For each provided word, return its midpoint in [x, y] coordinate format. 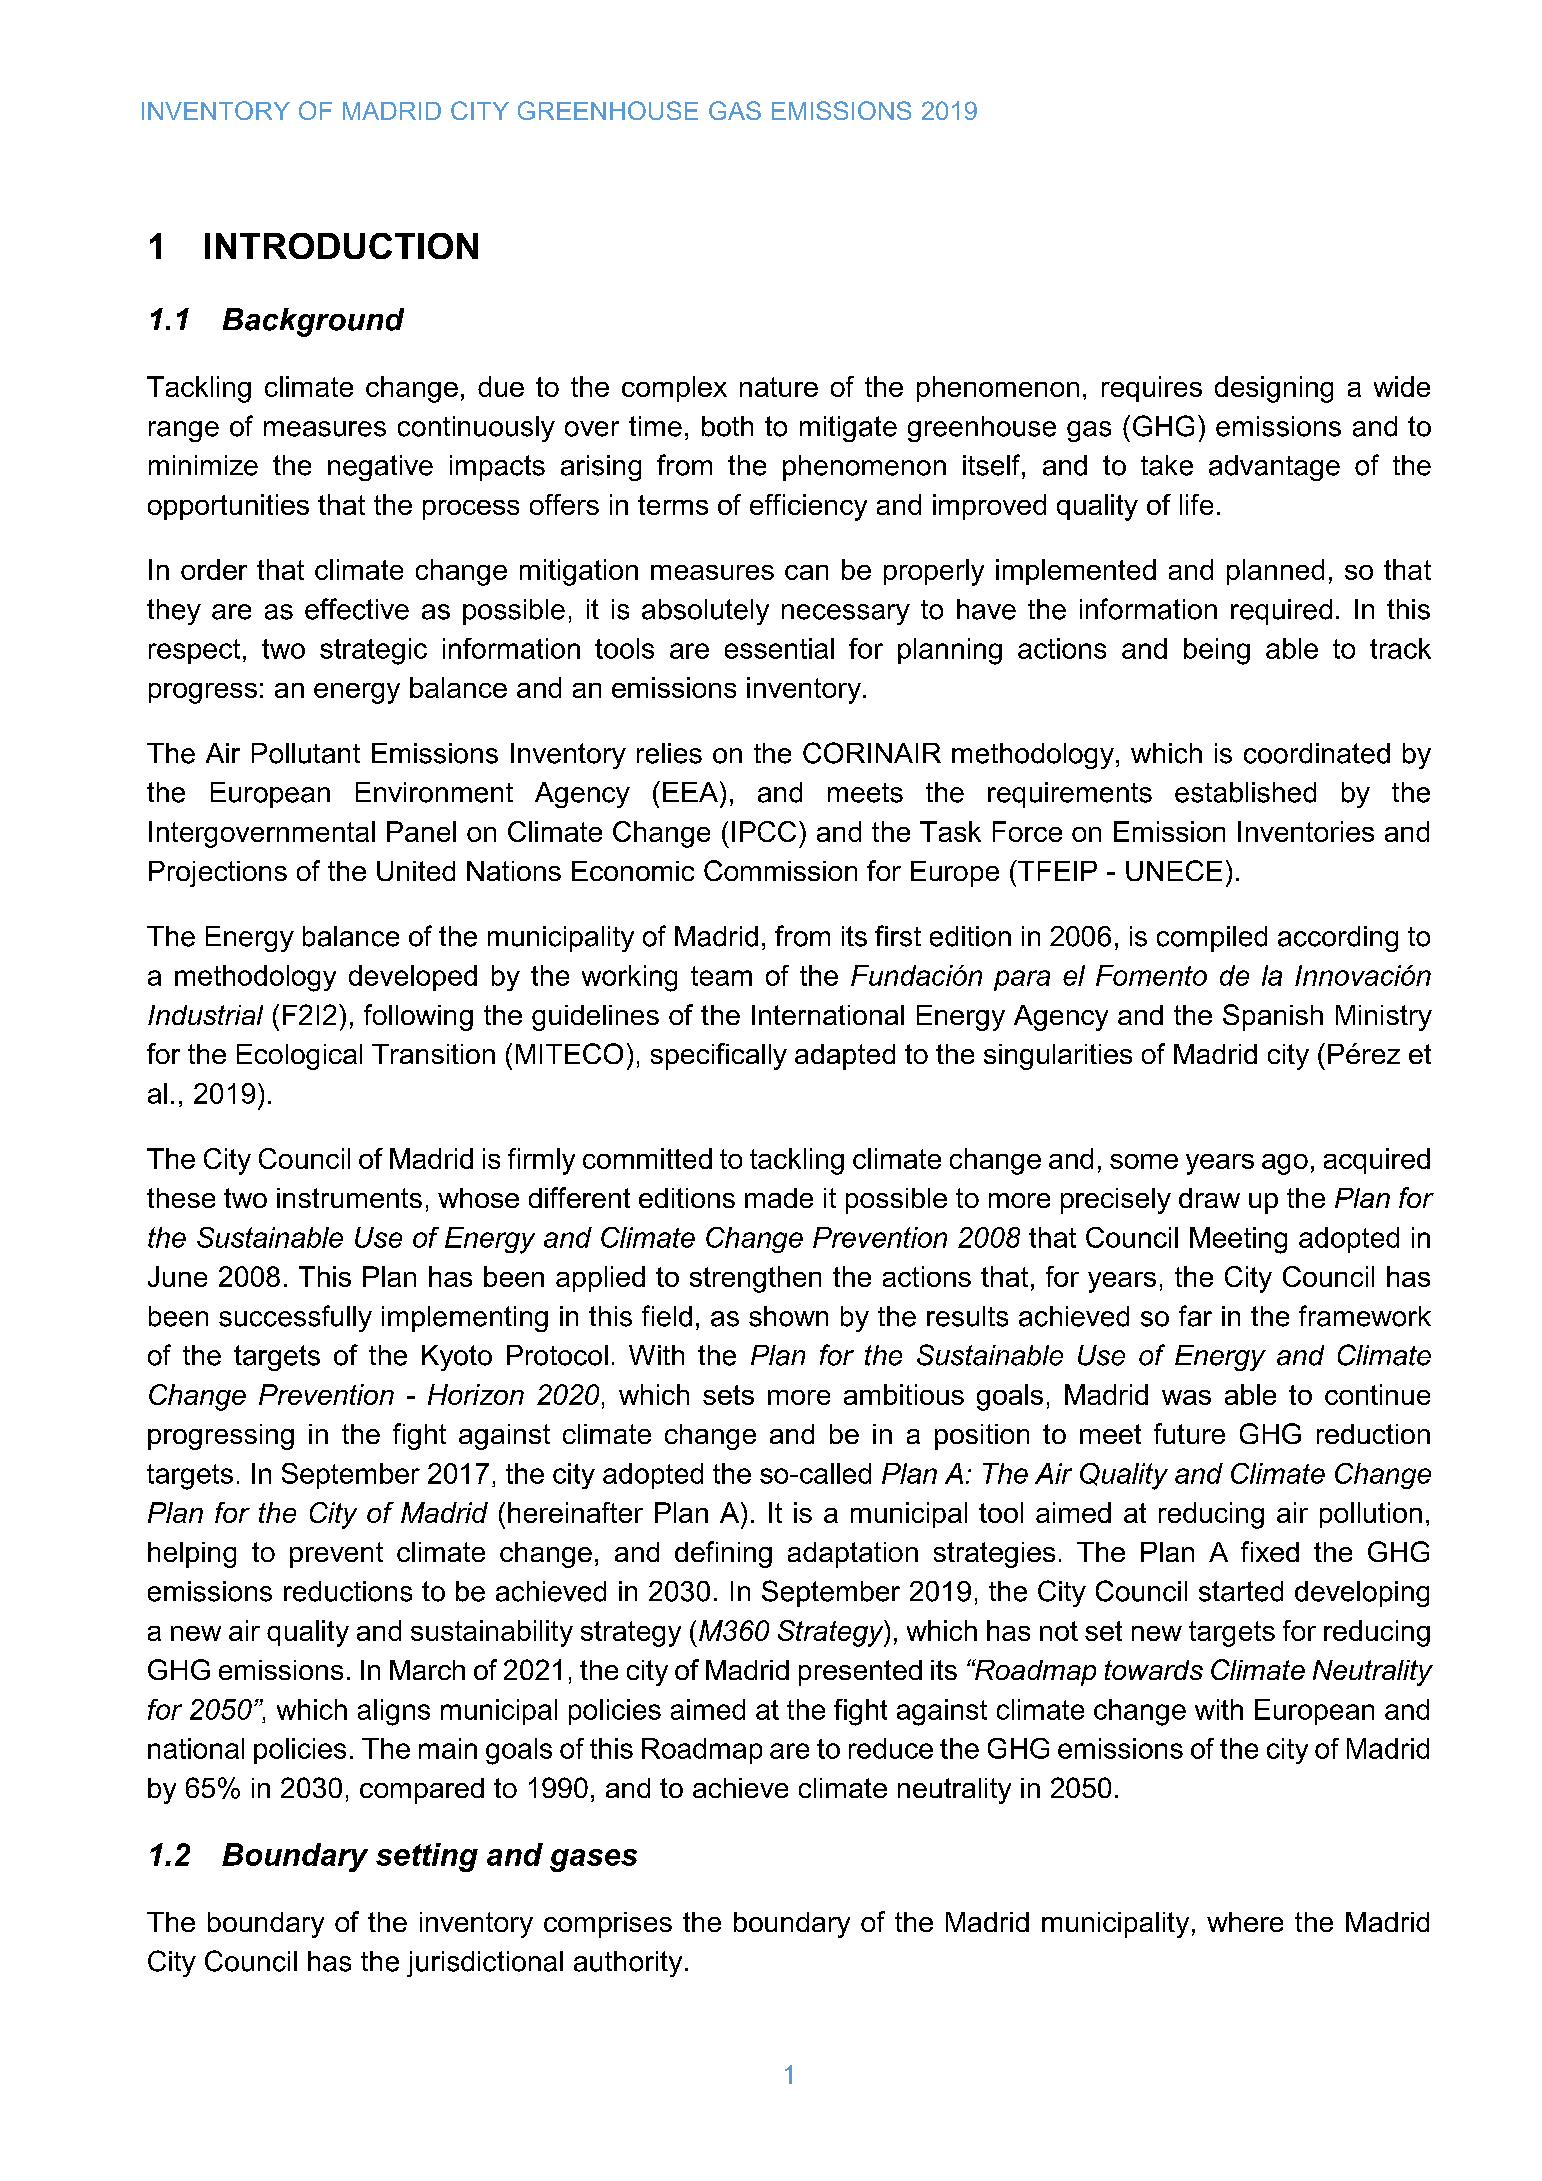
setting [427, 1857]
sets [728, 1395]
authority [628, 1964]
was [1186, 1397]
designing [1274, 389]
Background [313, 322]
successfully [295, 1318]
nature [779, 387]
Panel [421, 831]
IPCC [764, 831]
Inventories [1306, 831]
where [1245, 1922]
